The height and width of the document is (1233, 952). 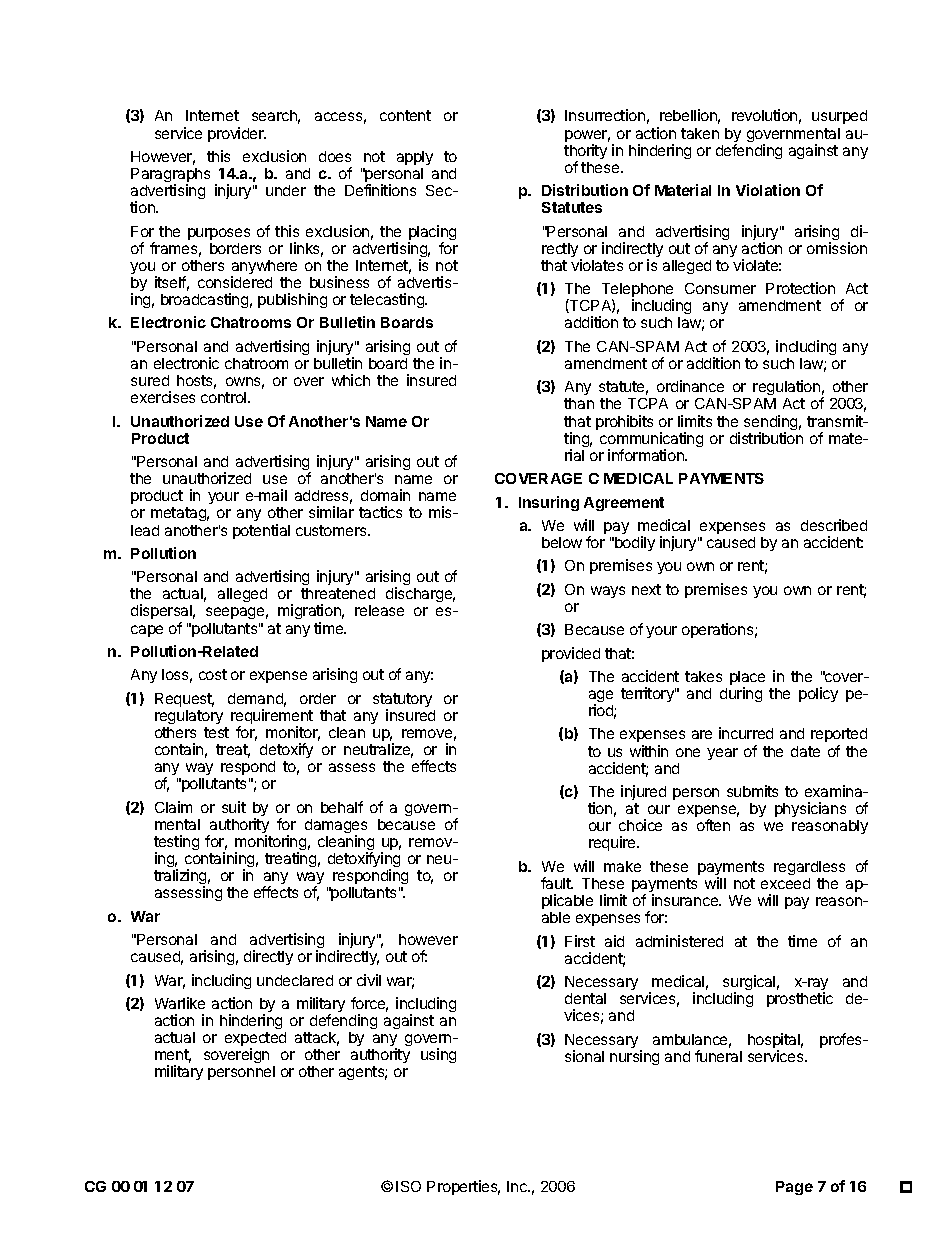 I want to click on place, so click(x=747, y=679).
